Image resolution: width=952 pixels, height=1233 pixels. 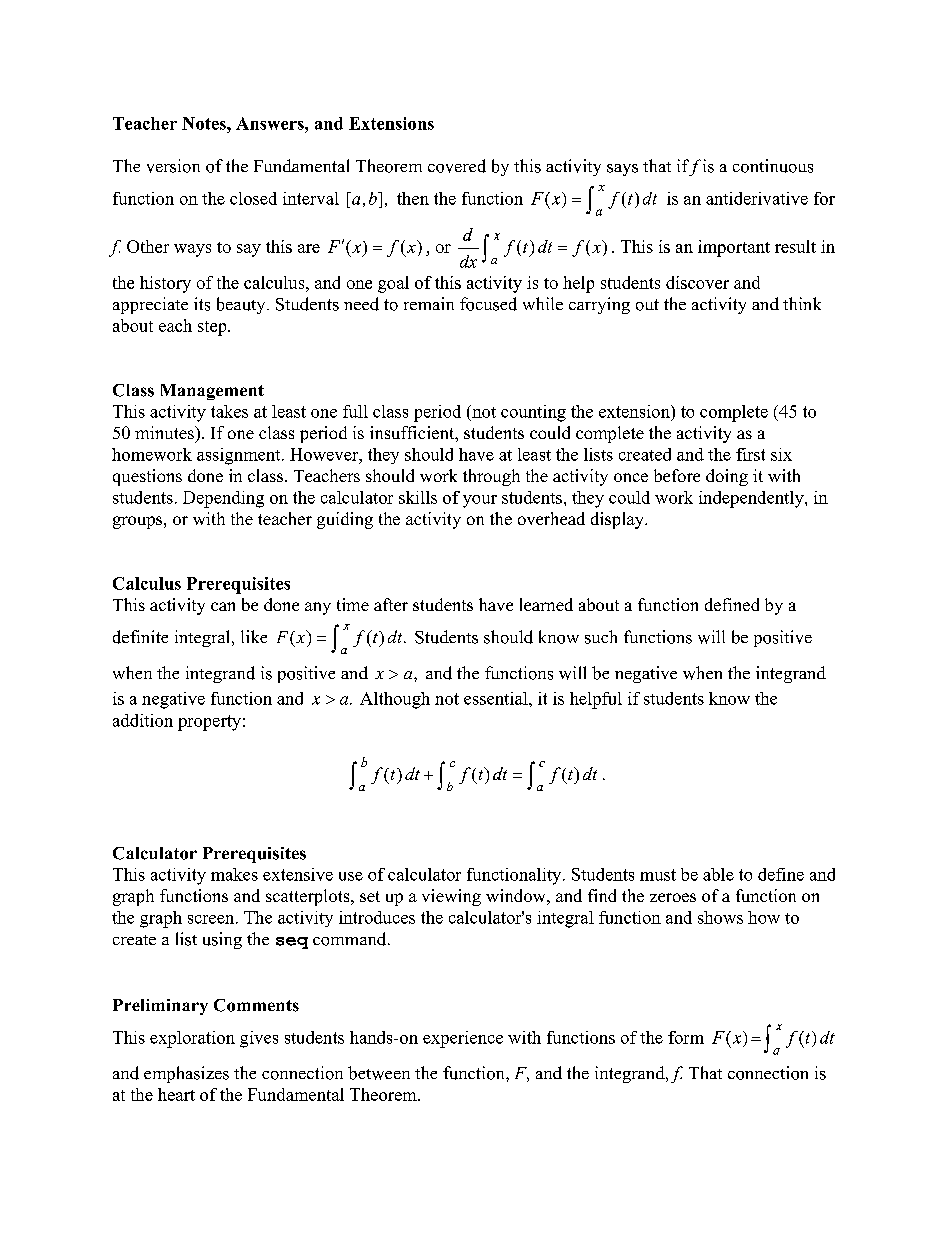 What do you see at coordinates (546, 604) in the screenshot?
I see `learned` at bounding box center [546, 604].
